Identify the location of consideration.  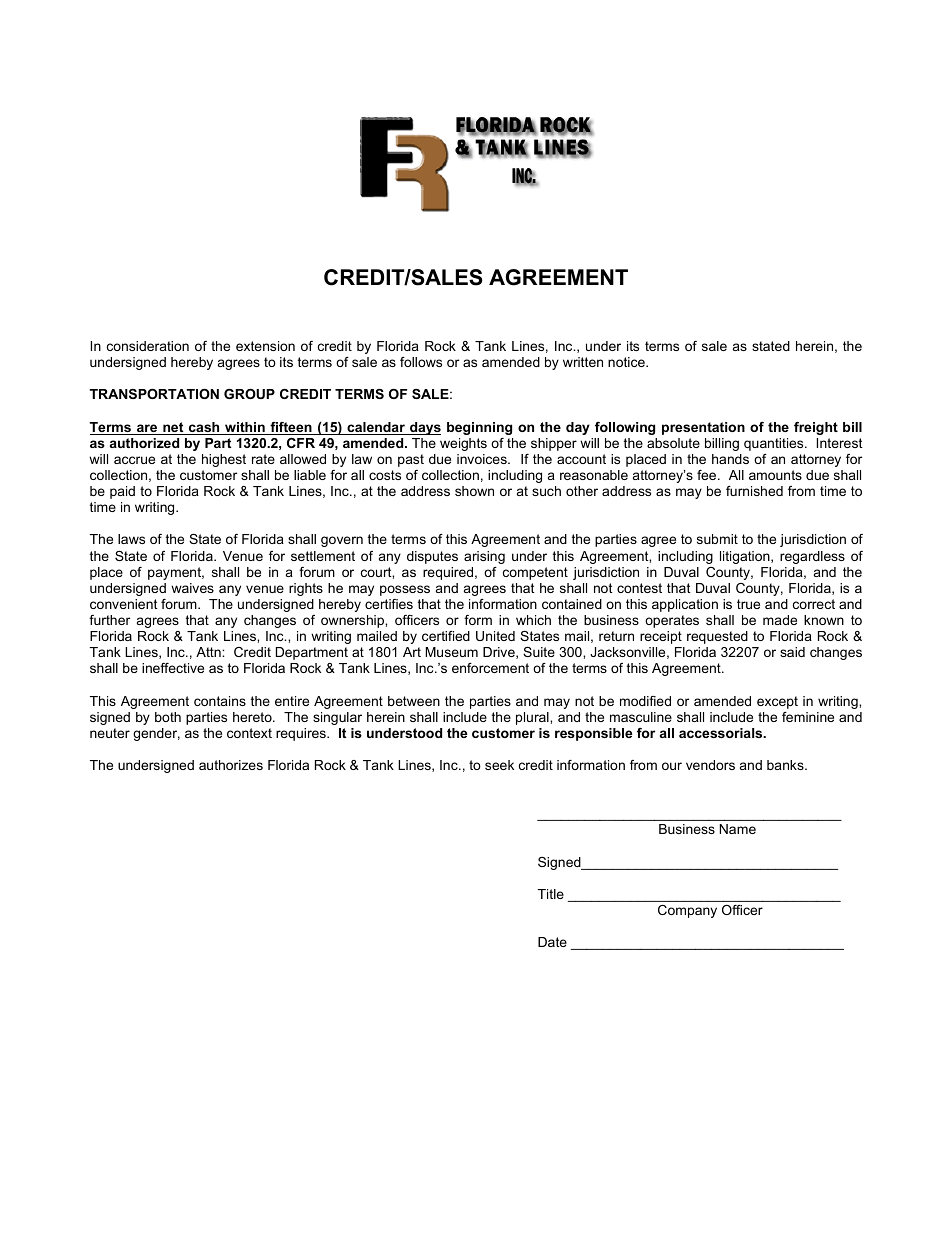
(148, 346).
